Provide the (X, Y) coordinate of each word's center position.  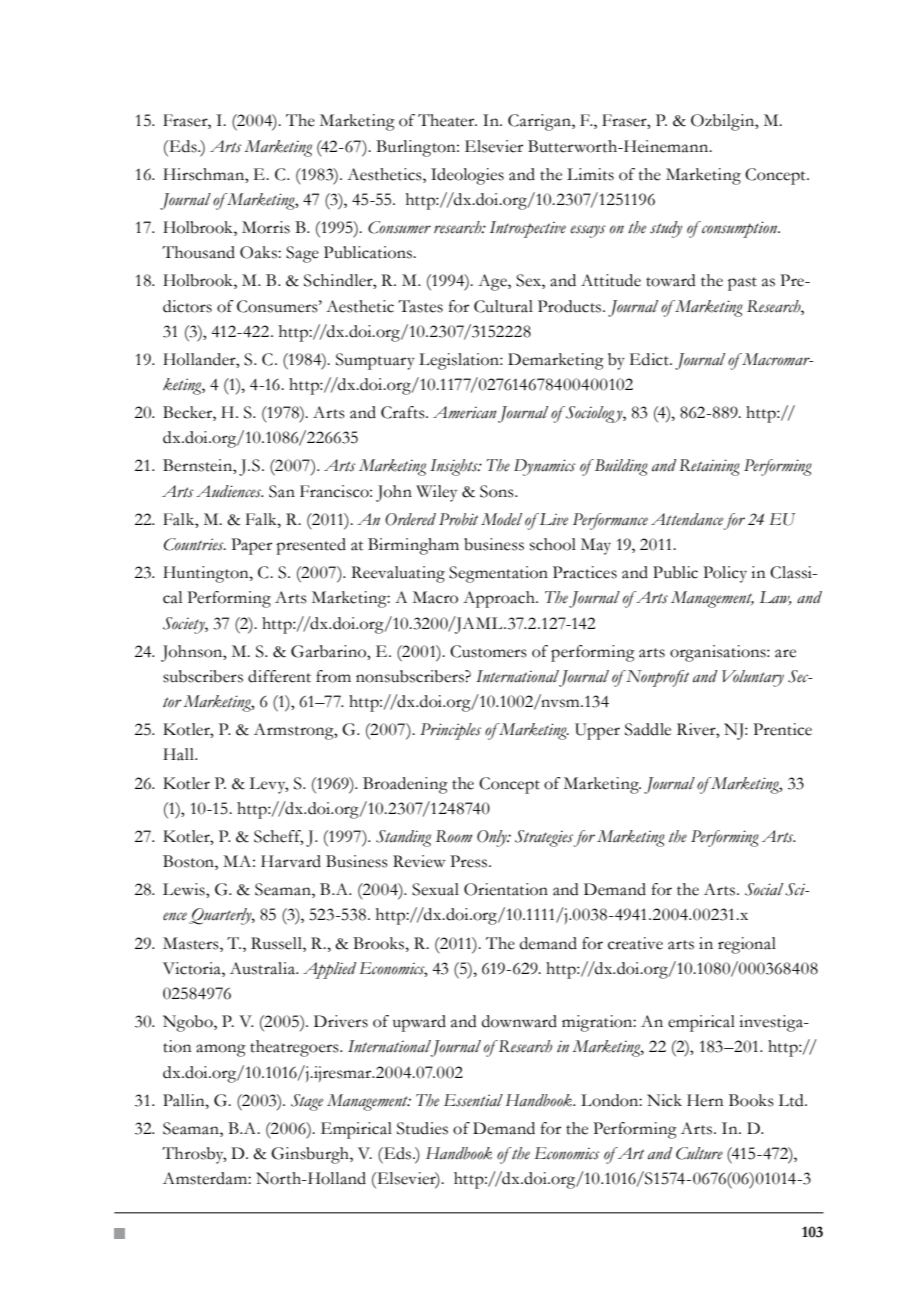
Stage (307, 1102)
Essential (473, 1100)
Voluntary (753, 678)
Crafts (404, 412)
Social (764, 889)
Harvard (291, 861)
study (666, 229)
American (465, 412)
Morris (266, 227)
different (279, 676)
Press (470, 861)
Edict (650, 359)
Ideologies (467, 176)
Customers (488, 651)
